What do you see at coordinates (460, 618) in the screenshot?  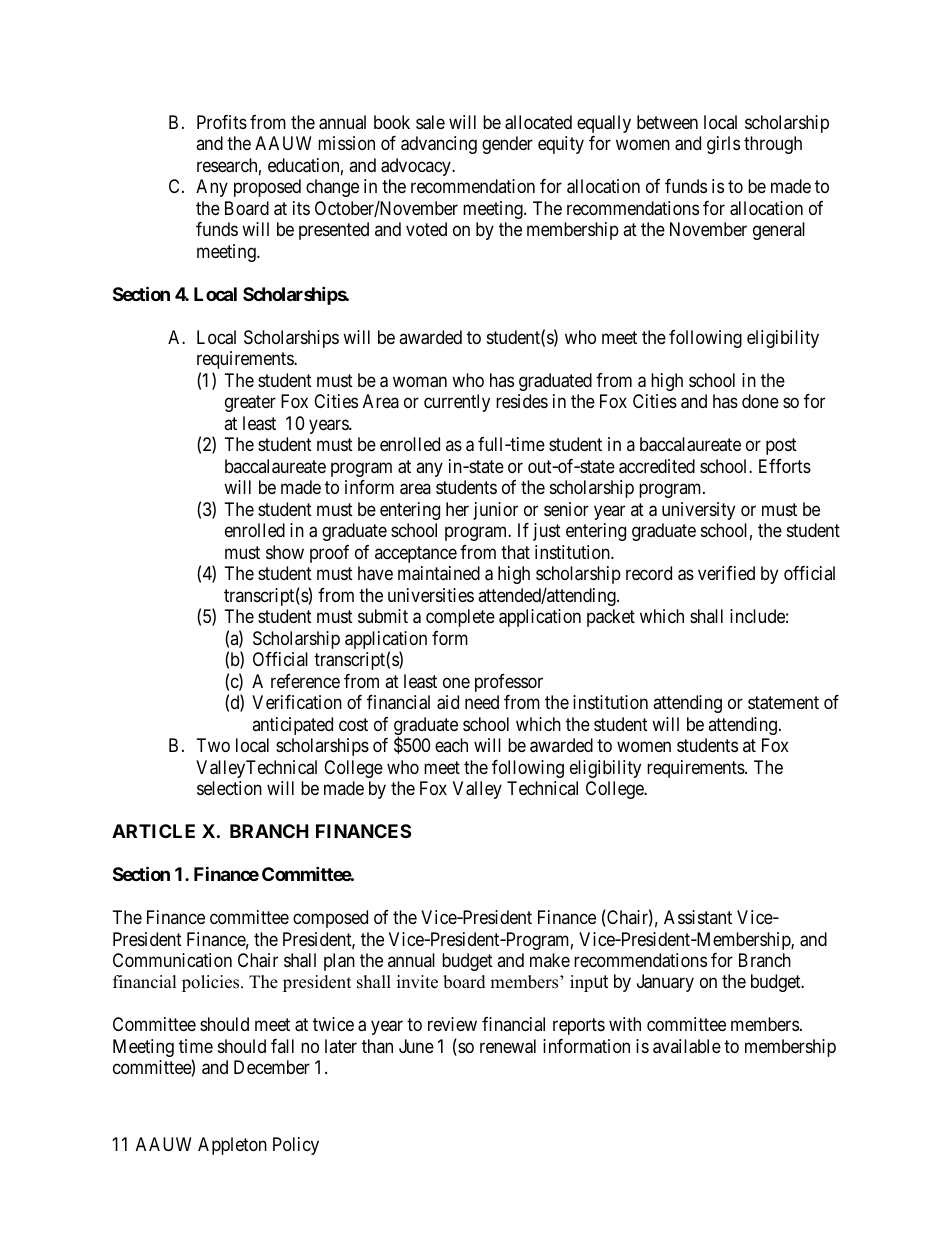 I see `complete` at bounding box center [460, 618].
